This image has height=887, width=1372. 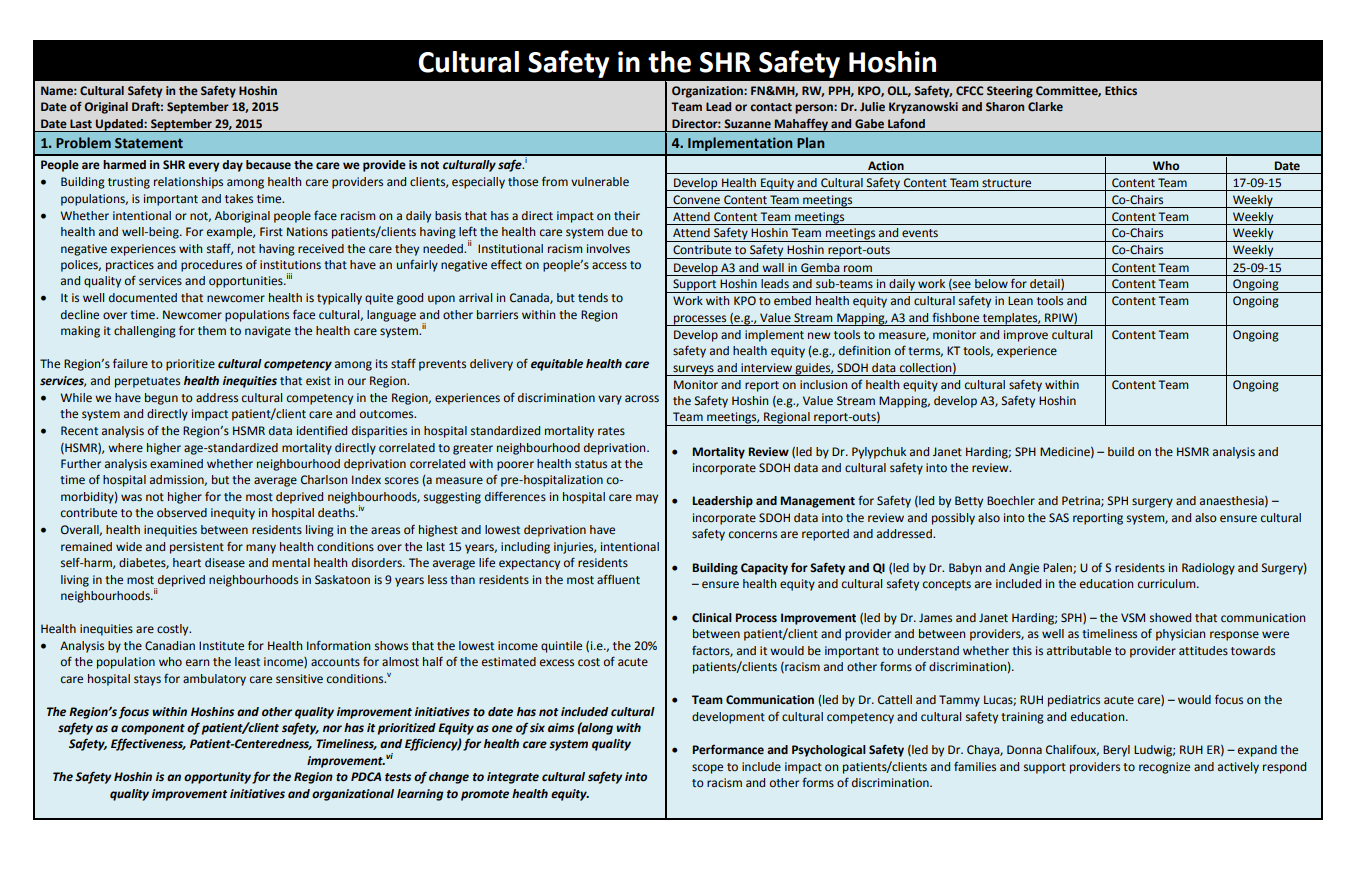 What do you see at coordinates (611, 431) in the image?
I see `rates` at bounding box center [611, 431].
